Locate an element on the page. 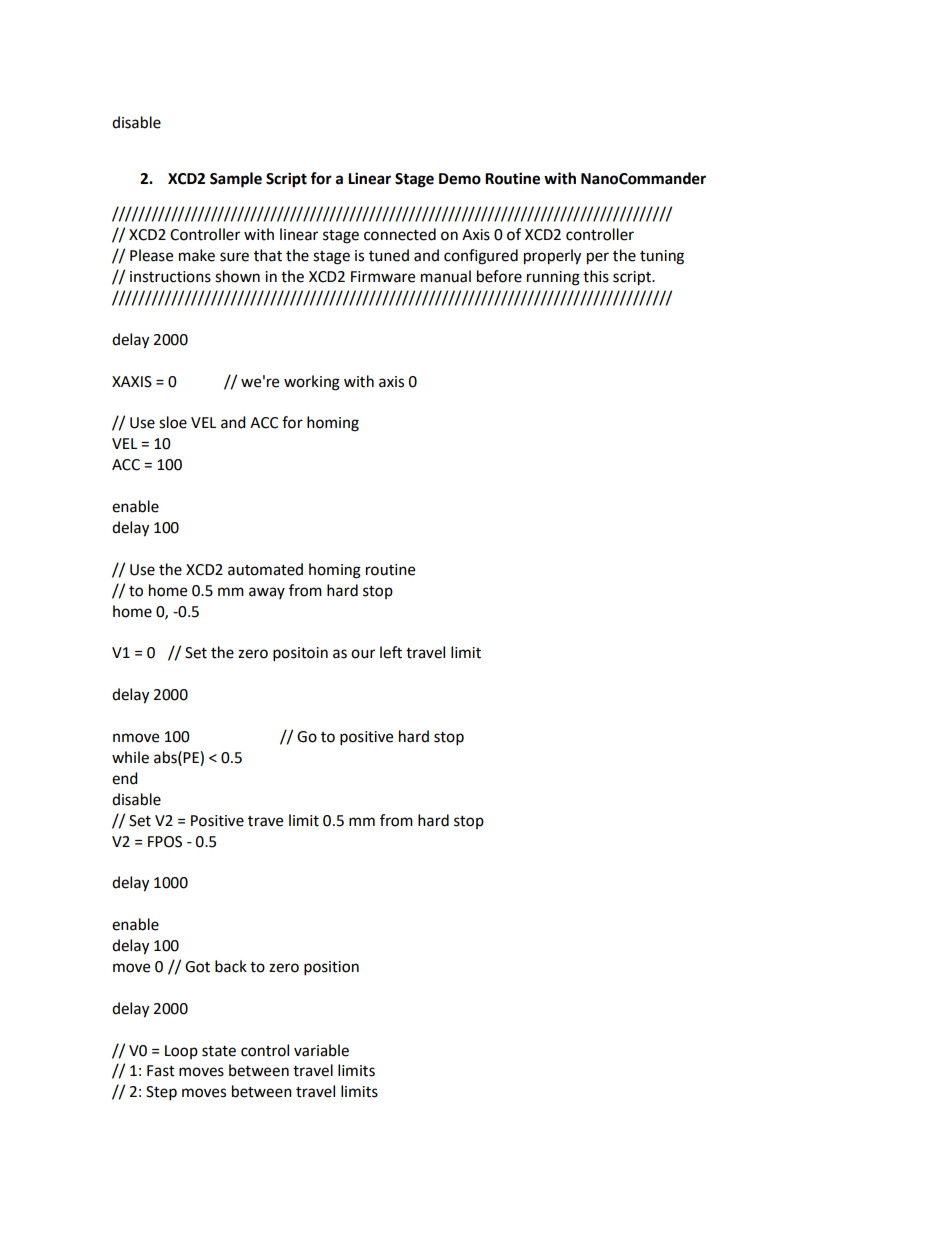 Image resolution: width=952 pixels, height=1233 pixels. Loop is located at coordinates (181, 1052).
